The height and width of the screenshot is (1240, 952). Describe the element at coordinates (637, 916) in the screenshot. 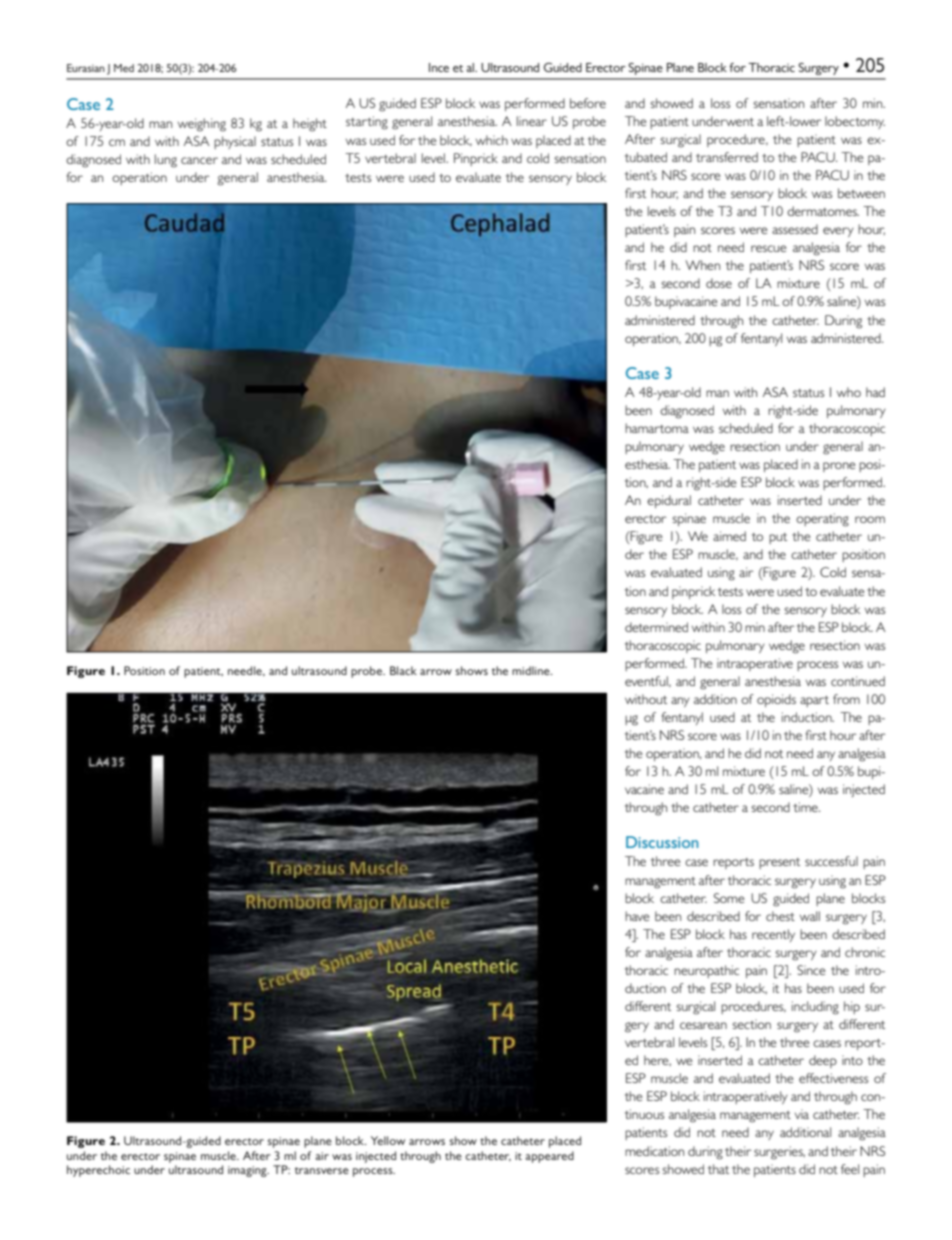

I see `have` at that location.
